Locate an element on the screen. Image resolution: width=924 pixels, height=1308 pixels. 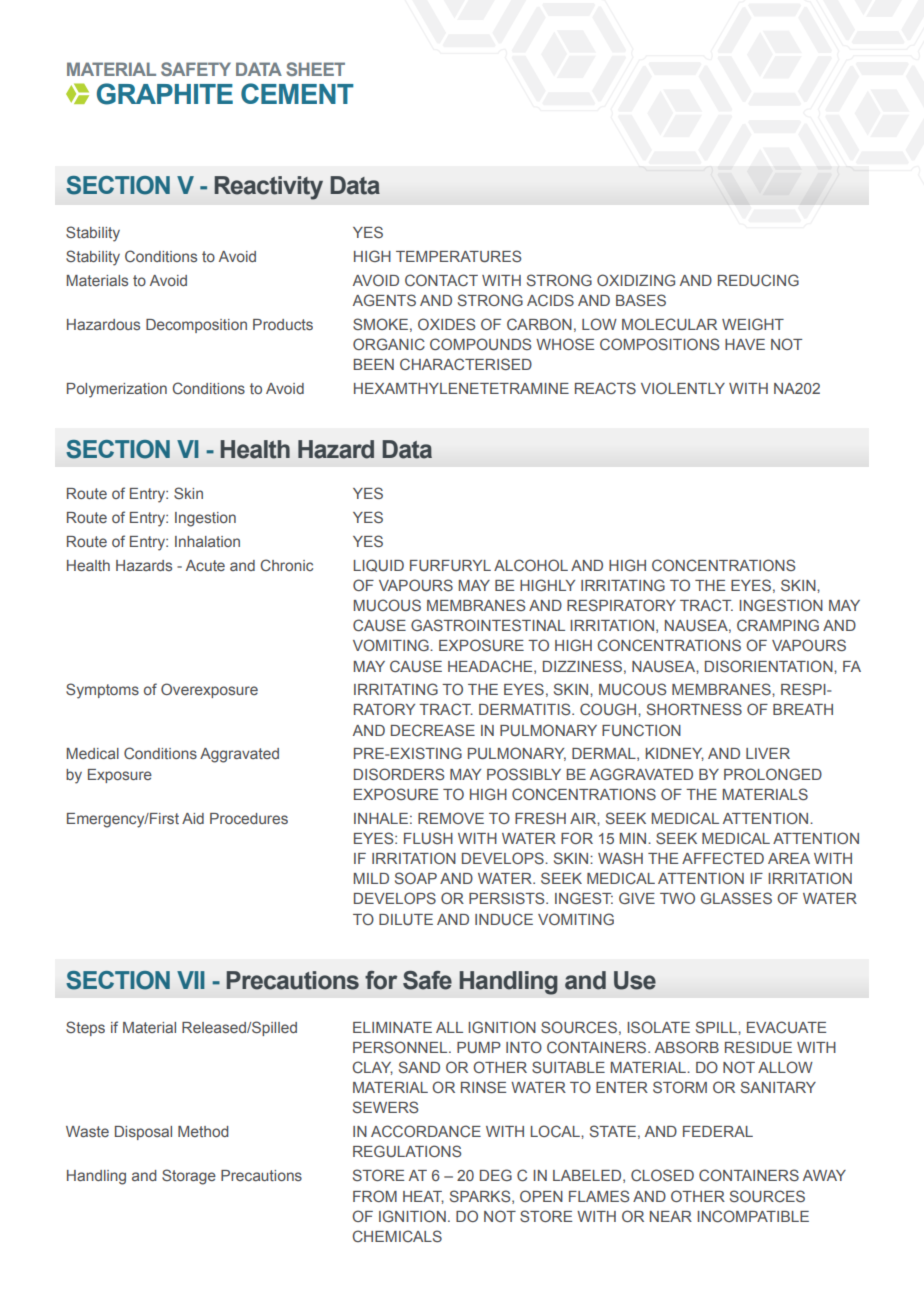
Aid is located at coordinates (193, 818).
